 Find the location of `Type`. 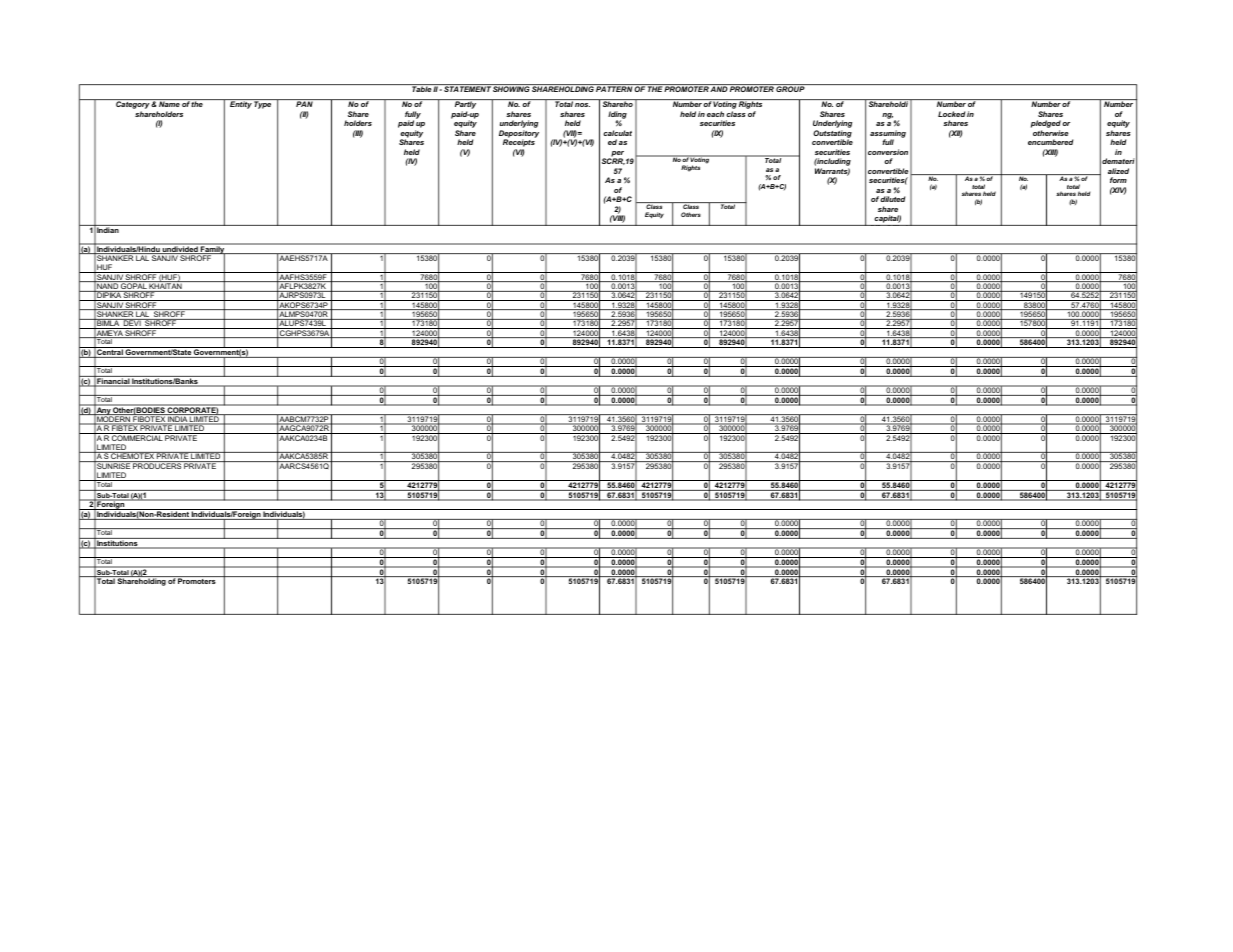

Type is located at coordinates (262, 105).
